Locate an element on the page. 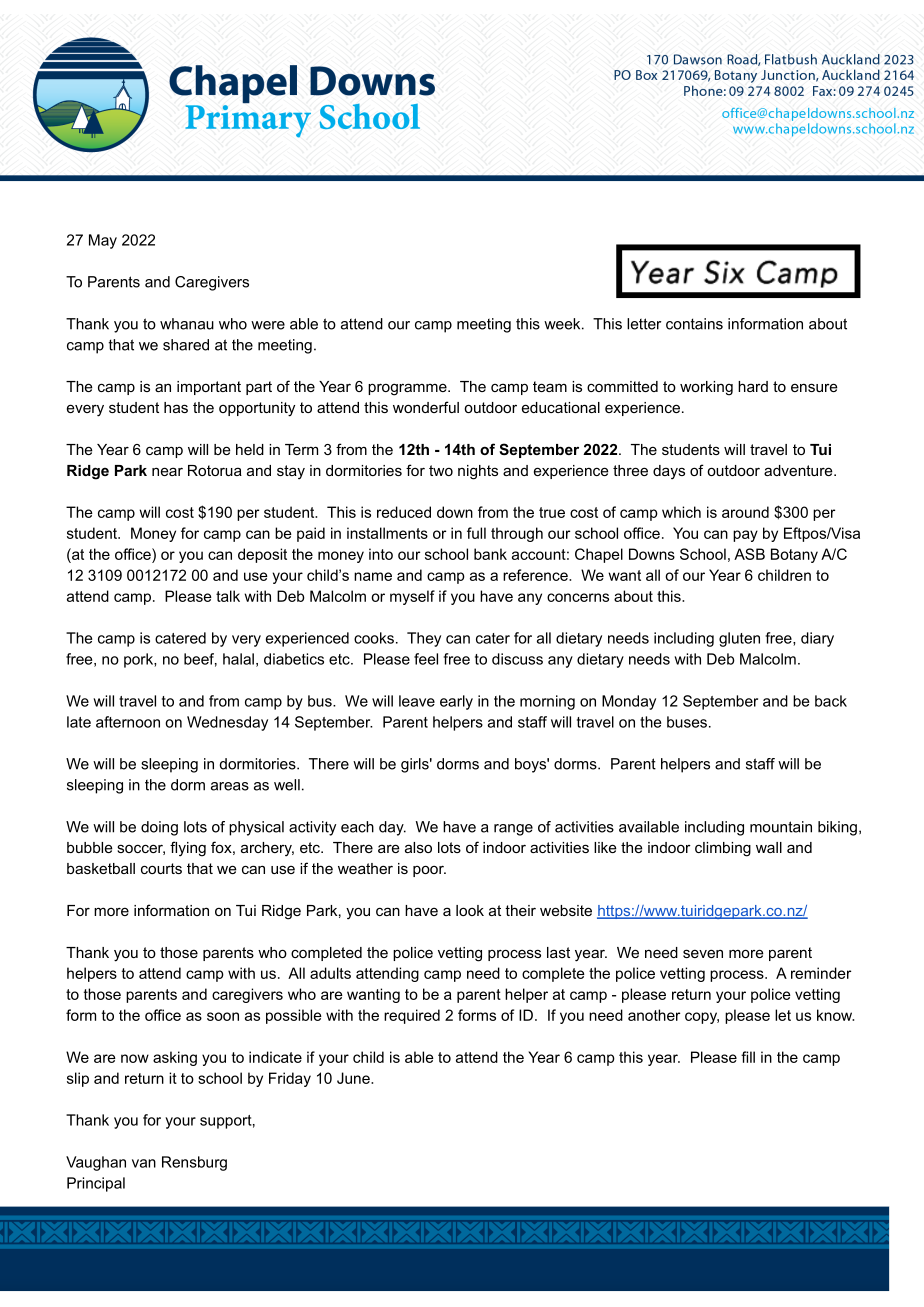 Image resolution: width=924 pixels, height=1307 pixels. June is located at coordinates (354, 1078).
